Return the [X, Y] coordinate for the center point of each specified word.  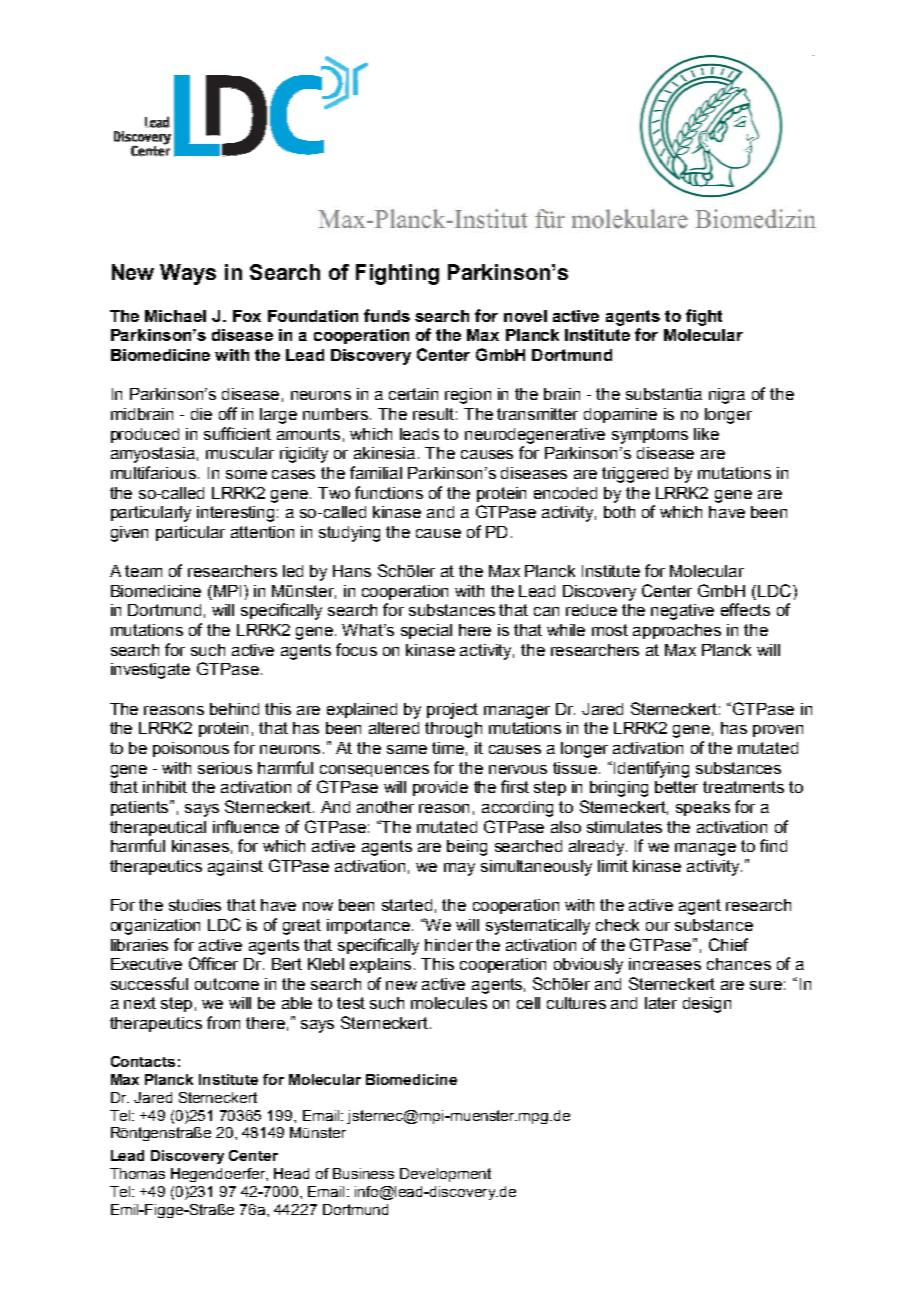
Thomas [137, 1173]
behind [234, 709]
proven [778, 731]
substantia [664, 394]
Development [445, 1175]
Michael [175, 316]
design [707, 1005]
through [453, 730]
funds [387, 315]
